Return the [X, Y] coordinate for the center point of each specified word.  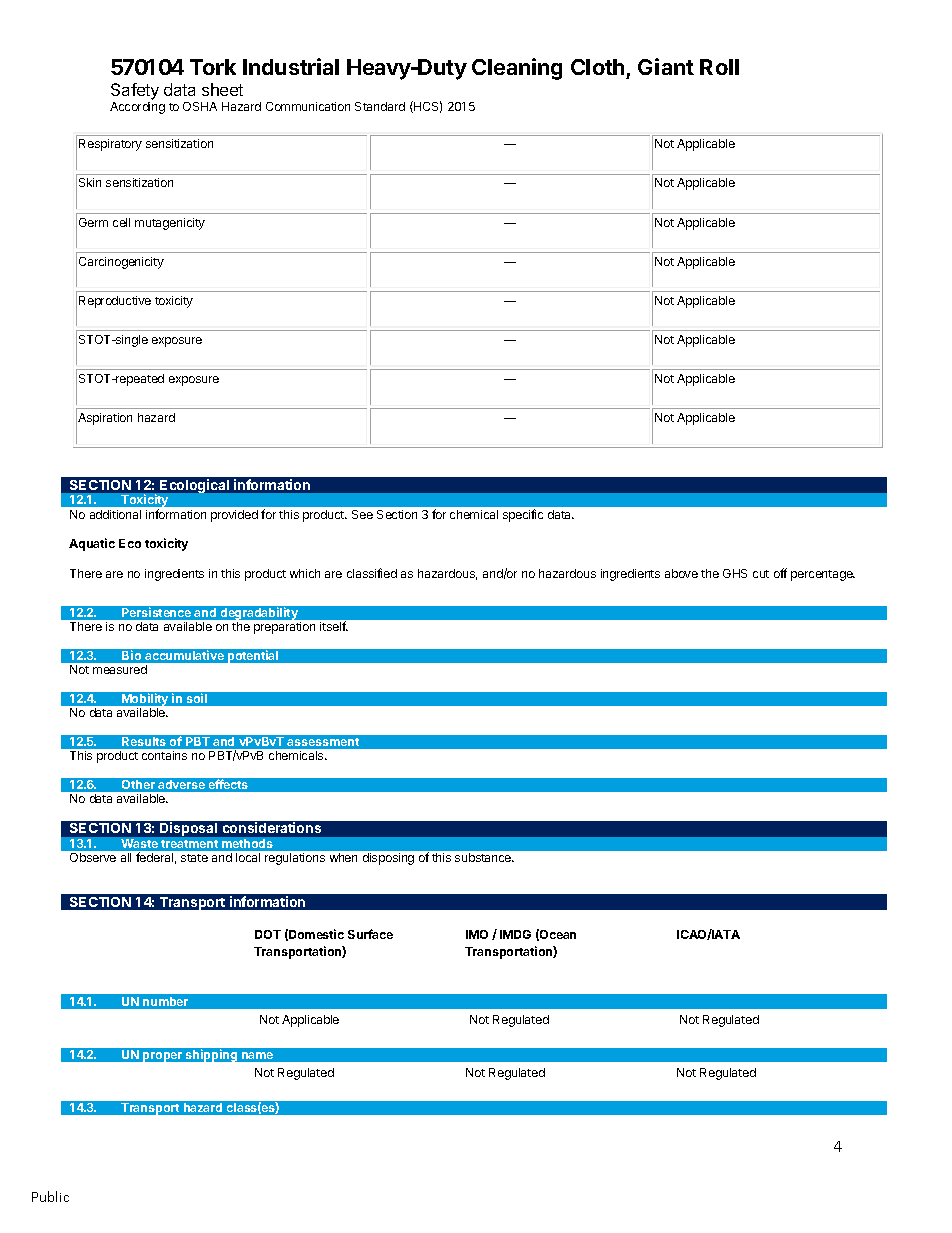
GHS [735, 573]
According [137, 108]
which [305, 573]
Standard [380, 106]
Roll [719, 67]
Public [50, 1196]
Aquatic [92, 544]
